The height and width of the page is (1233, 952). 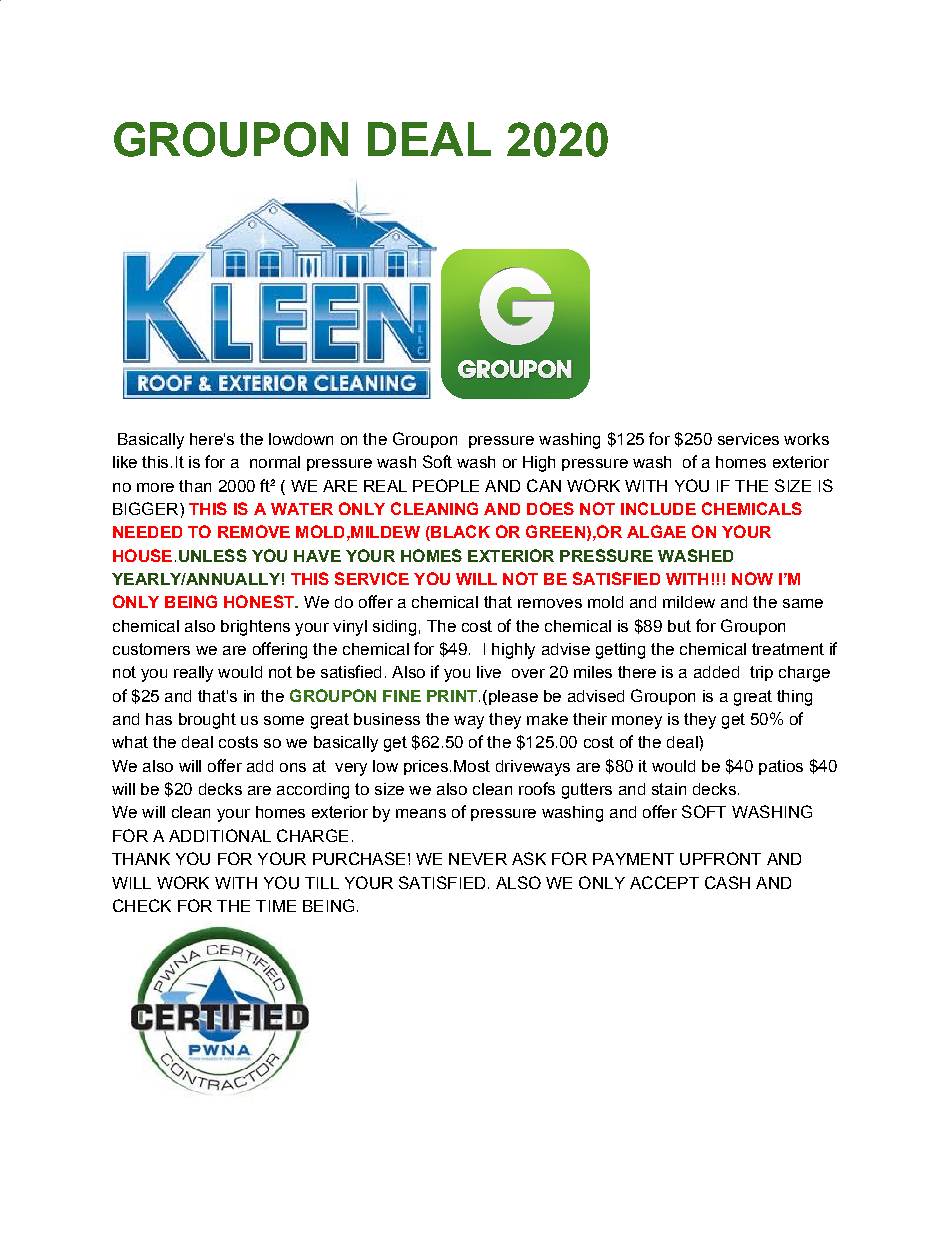 What do you see at coordinates (421, 813) in the page?
I see `means` at bounding box center [421, 813].
